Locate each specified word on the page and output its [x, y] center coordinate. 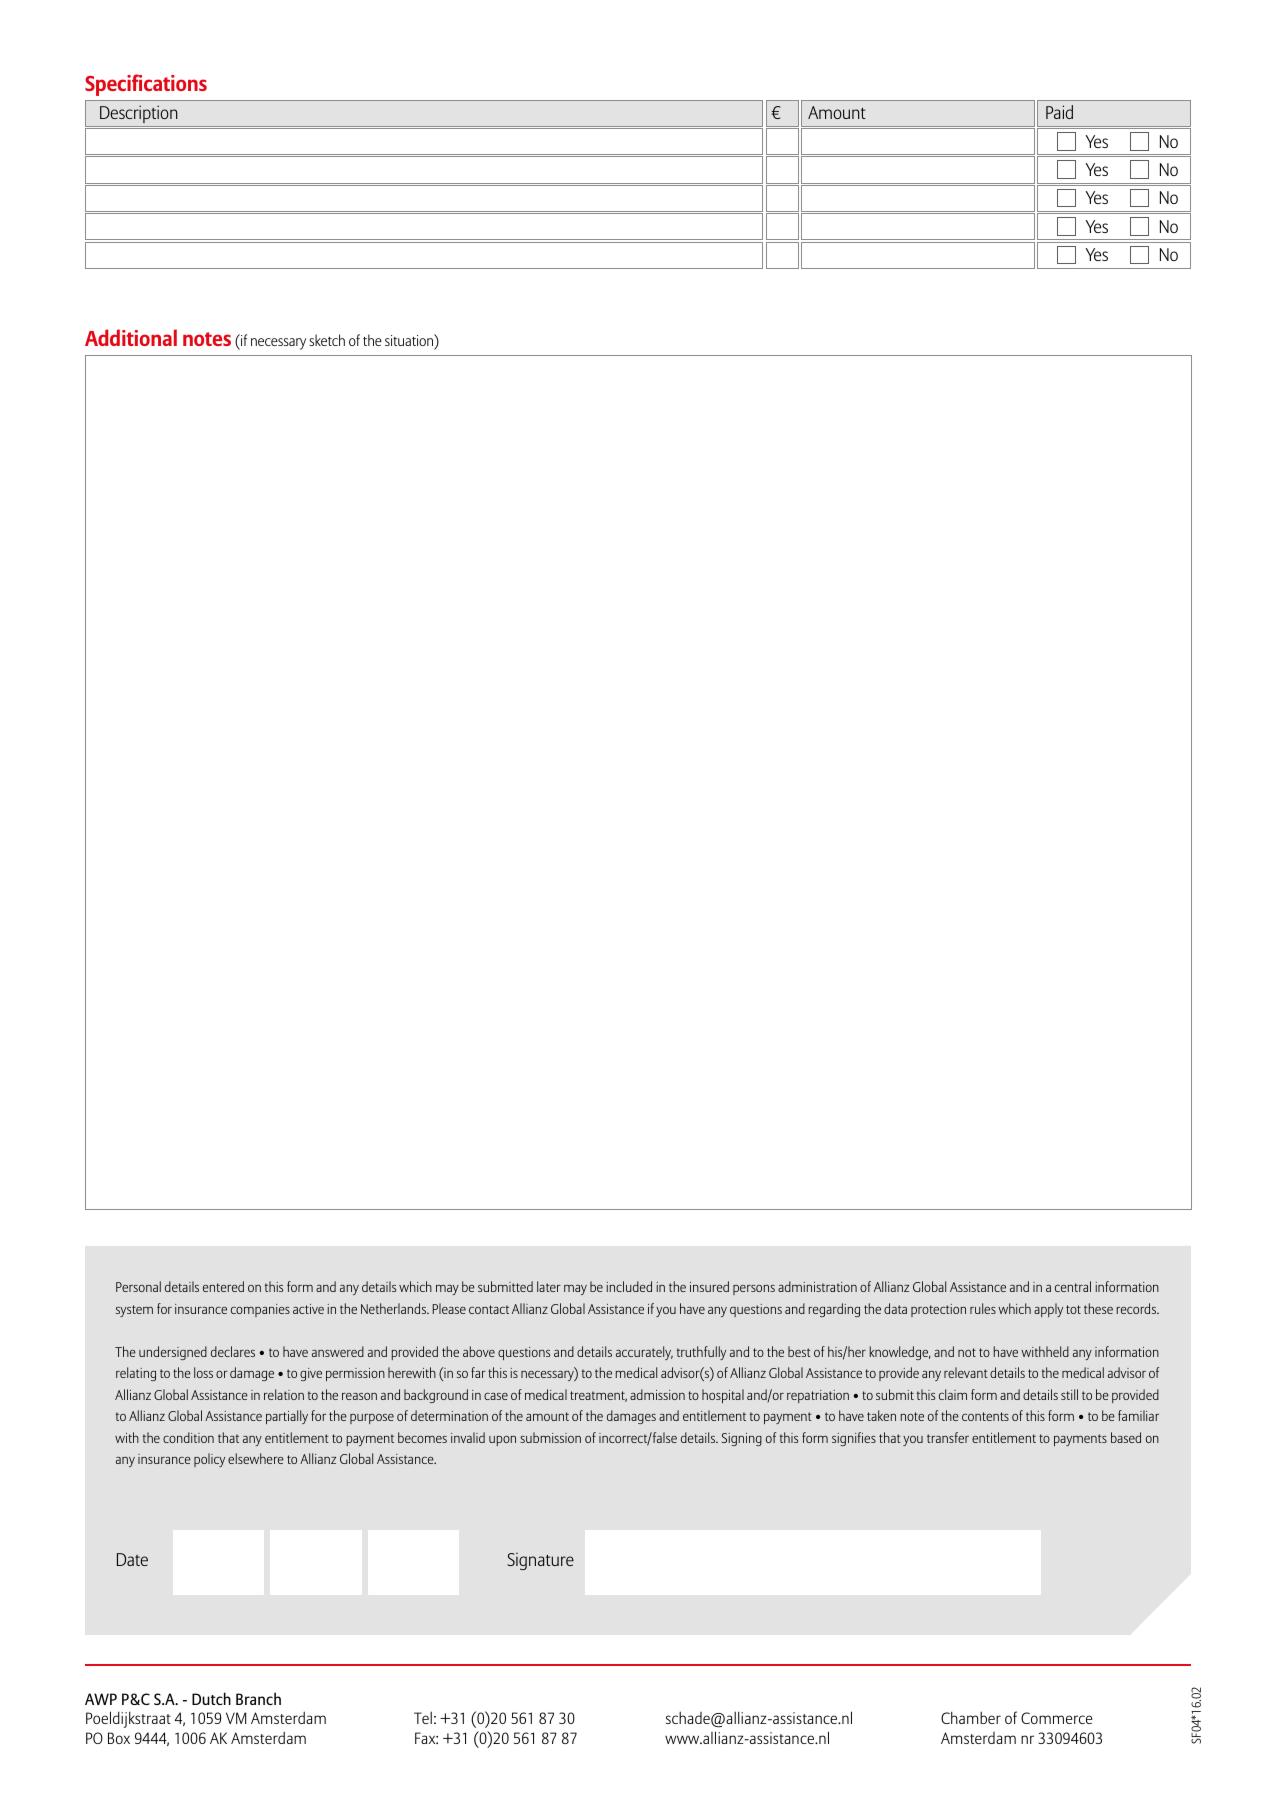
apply [1048, 1310]
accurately [644, 1353]
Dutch [211, 1698]
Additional [131, 337]
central [1073, 1286]
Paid [1059, 112]
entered [223, 1286]
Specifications [146, 85]
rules [983, 1308]
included [629, 1286]
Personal [138, 1286]
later [549, 1286]
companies [260, 1310]
